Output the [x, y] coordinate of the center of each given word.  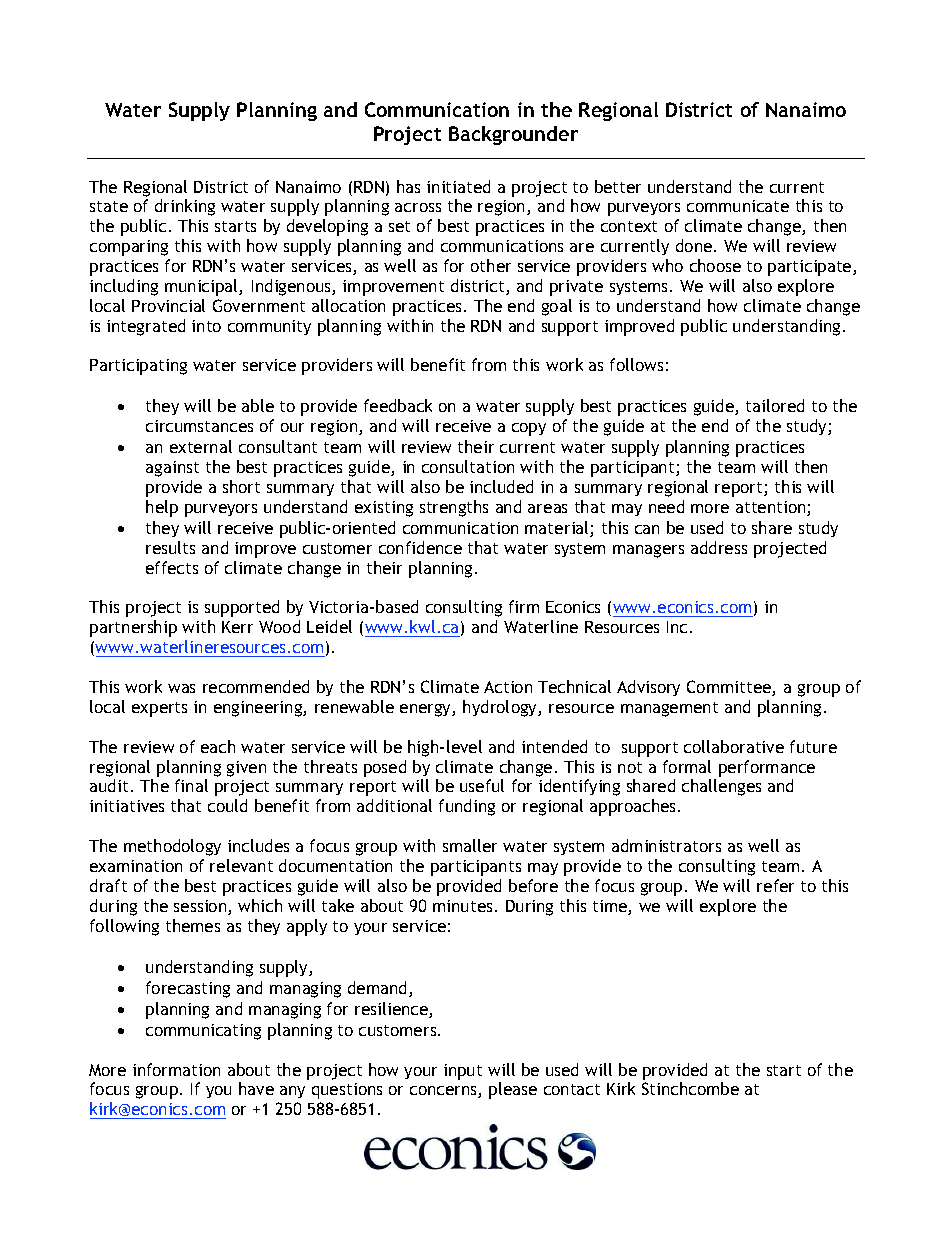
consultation [468, 466]
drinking [185, 207]
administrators [666, 845]
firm [524, 606]
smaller [470, 845]
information [176, 1069]
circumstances [199, 426]
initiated [458, 186]
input [463, 1072]
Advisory [648, 688]
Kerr [237, 627]
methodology [172, 847]
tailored [775, 405]
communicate [738, 206]
